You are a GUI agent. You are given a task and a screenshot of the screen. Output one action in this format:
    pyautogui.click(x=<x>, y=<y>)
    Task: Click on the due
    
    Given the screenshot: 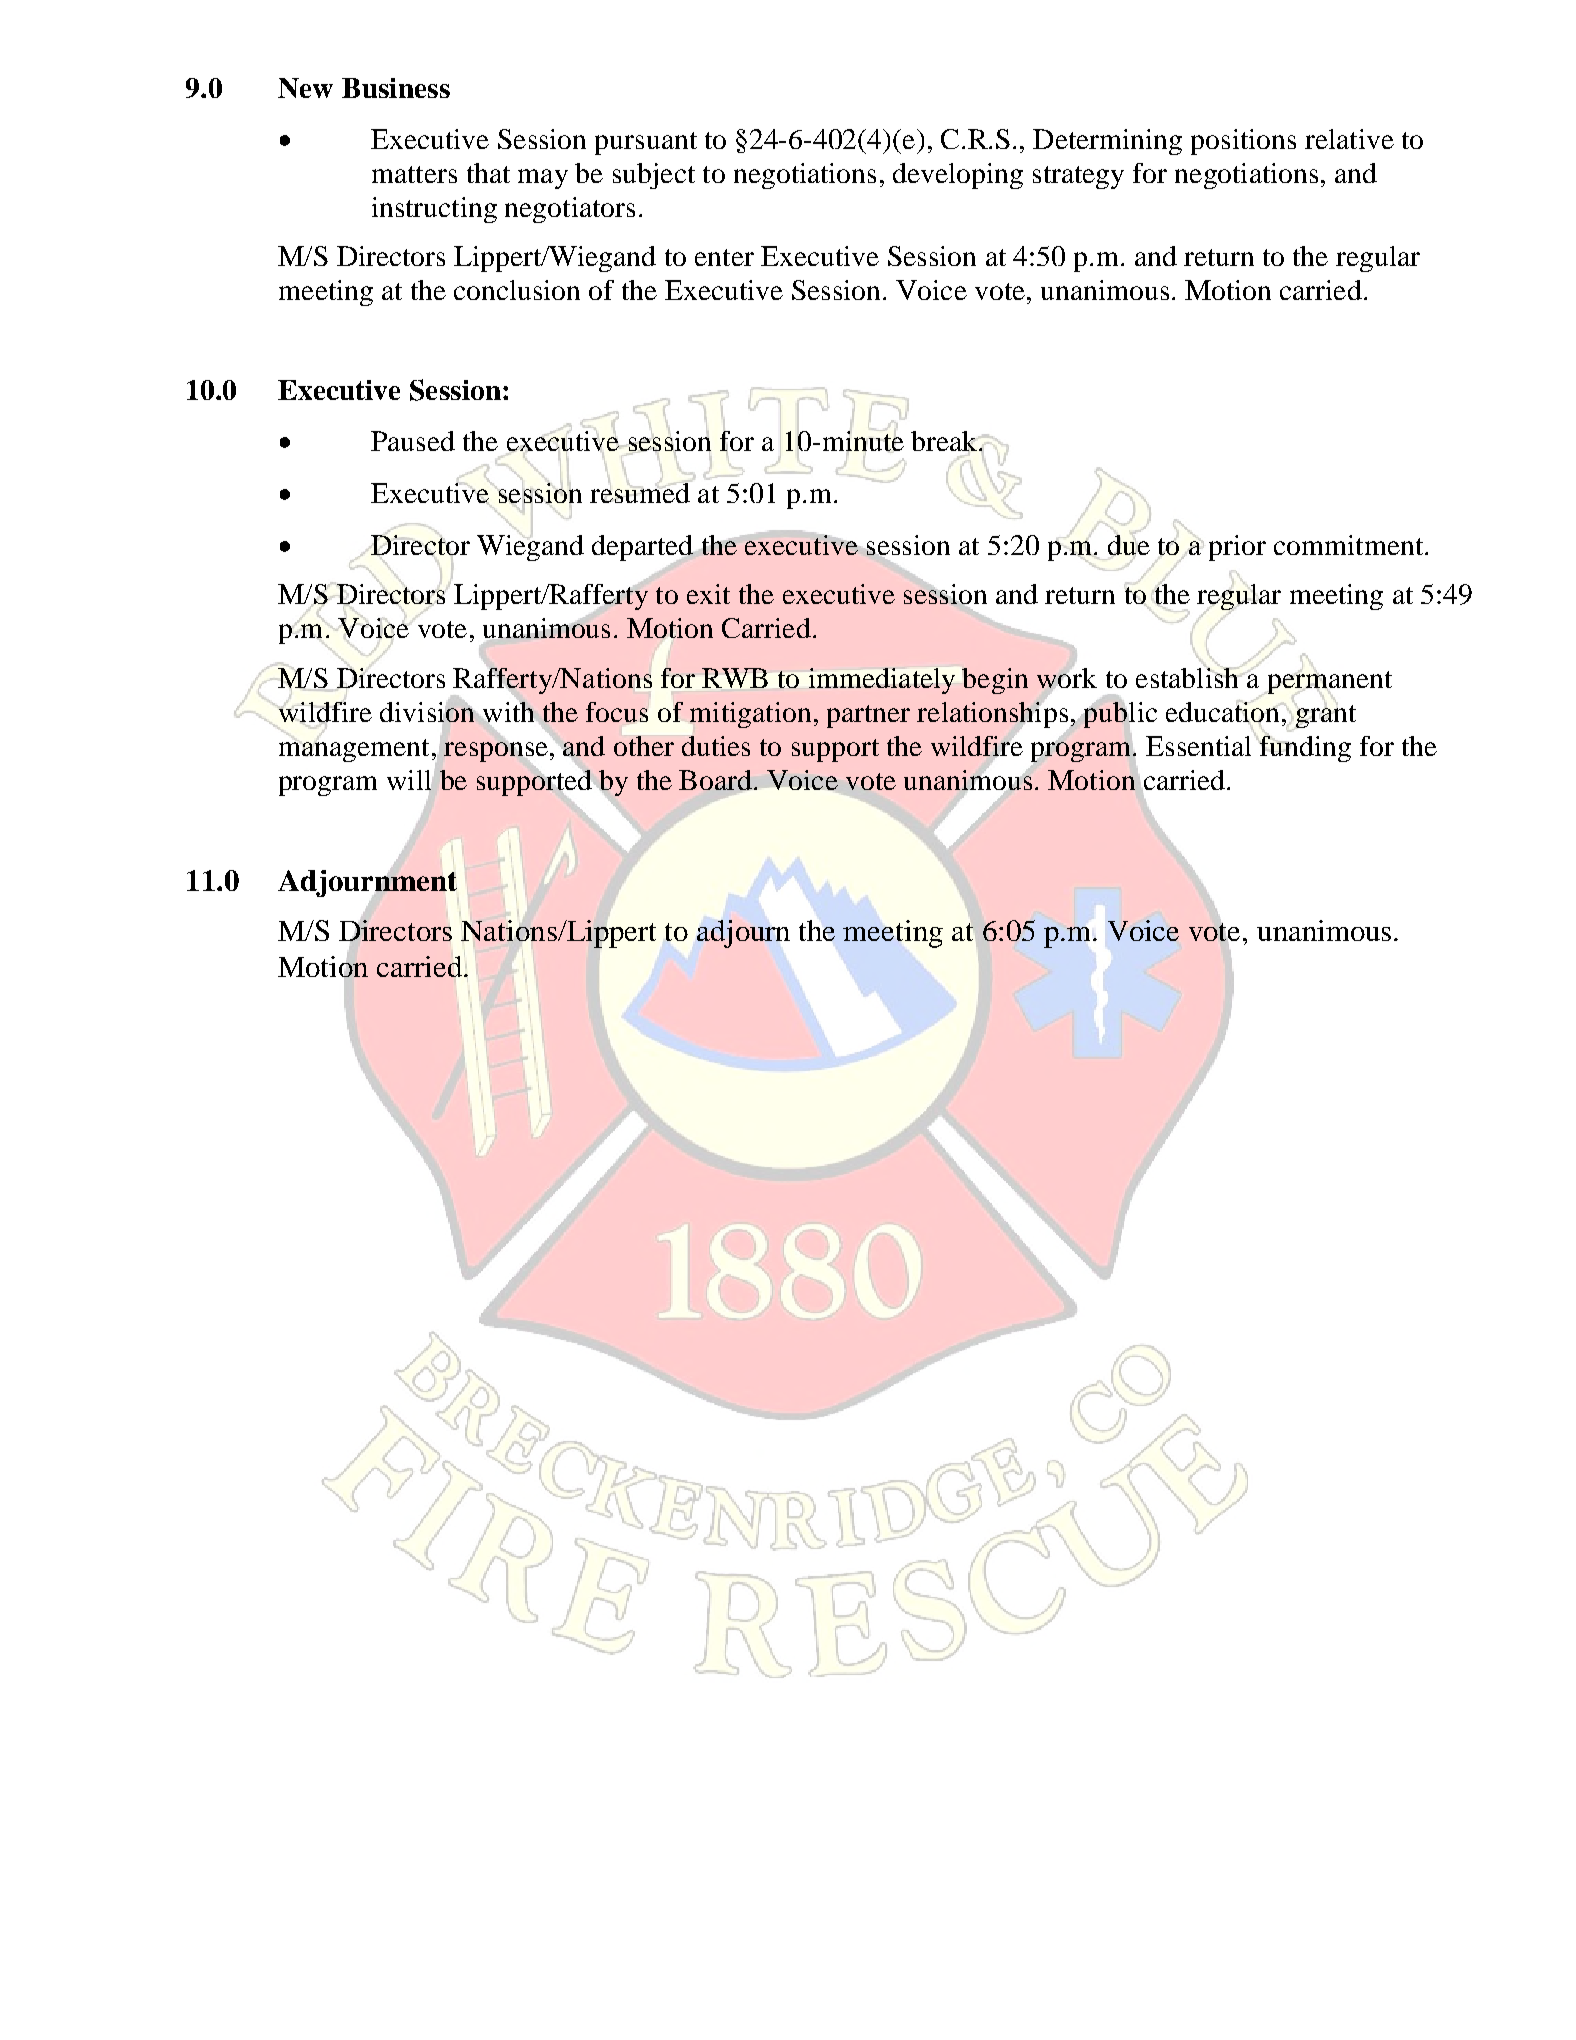 What is the action you would take?
    pyautogui.click(x=1129, y=545)
